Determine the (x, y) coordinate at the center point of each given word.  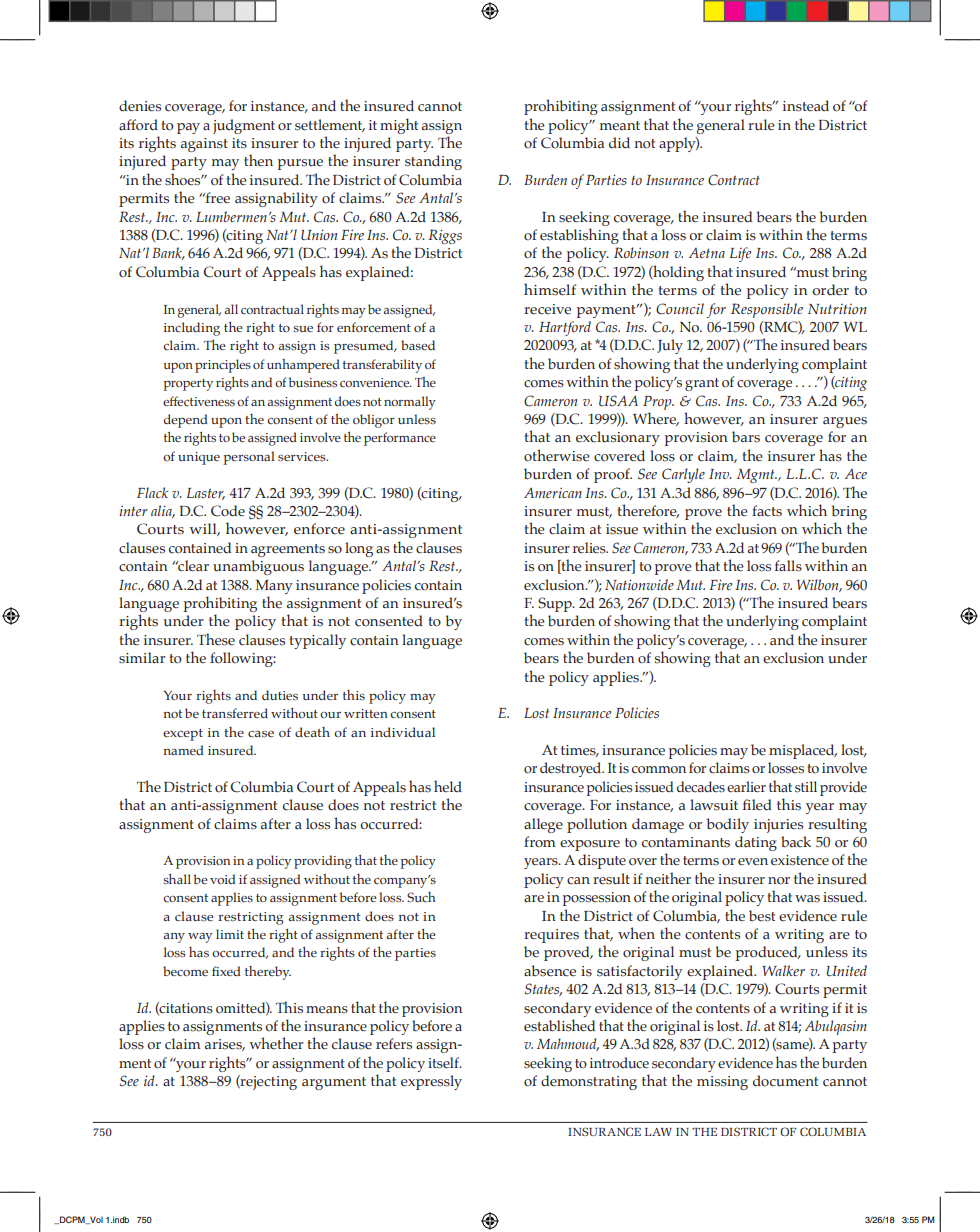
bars (746, 437)
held (448, 786)
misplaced (803, 751)
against (204, 145)
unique (199, 458)
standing (433, 162)
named (183, 750)
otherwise (557, 455)
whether (276, 1043)
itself (445, 1063)
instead (806, 106)
